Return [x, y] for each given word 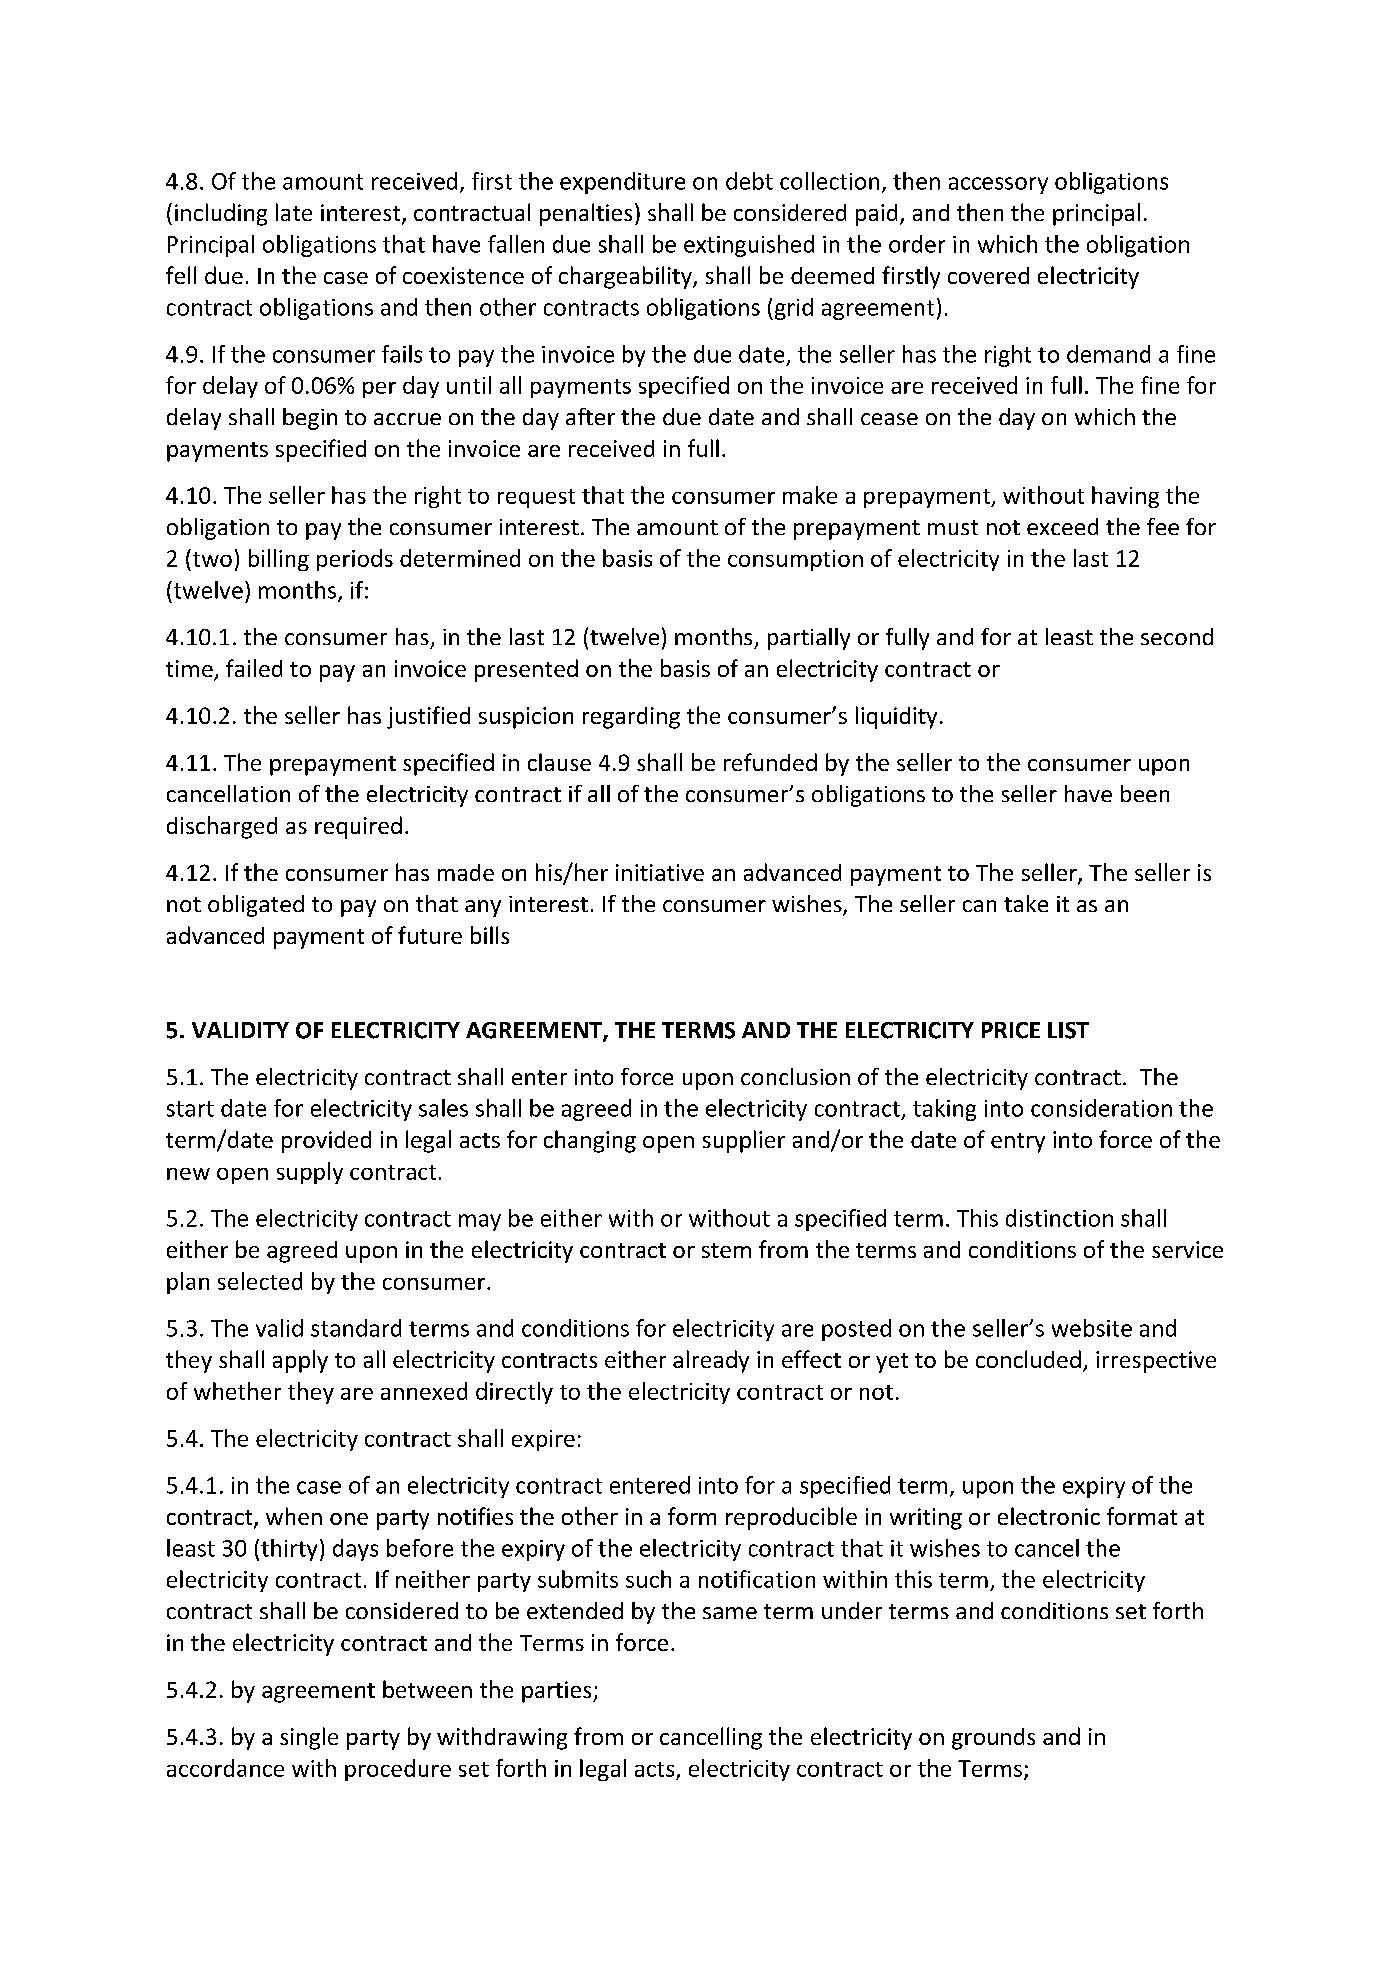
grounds [993, 1739]
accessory [998, 185]
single [309, 1738]
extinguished [749, 246]
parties [558, 1692]
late [294, 212]
